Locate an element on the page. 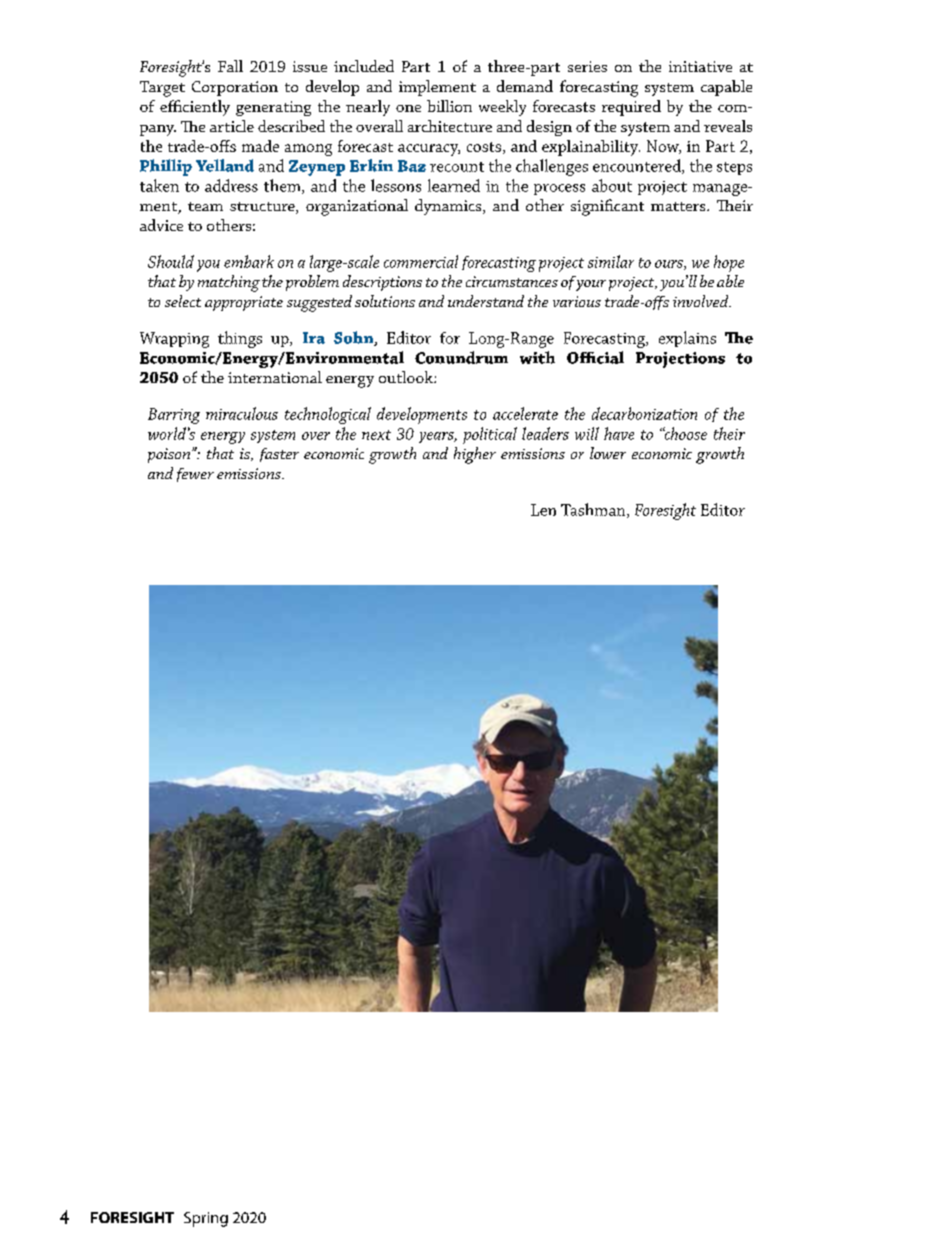  Corporation is located at coordinates (235, 88).
